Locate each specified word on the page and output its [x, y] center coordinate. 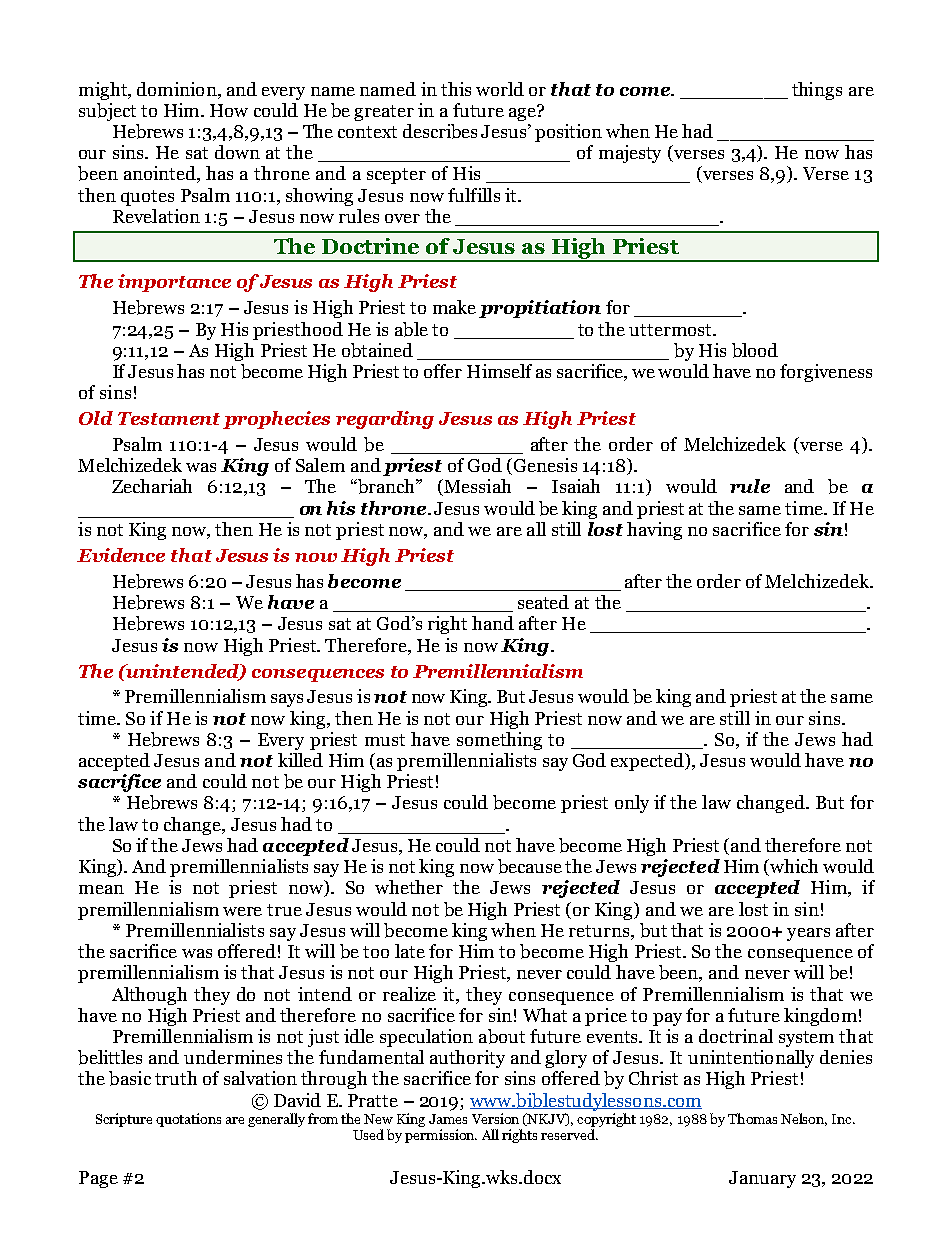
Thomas [752, 1118]
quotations [188, 1120]
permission [441, 1136]
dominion [178, 89]
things [817, 91]
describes [440, 131]
